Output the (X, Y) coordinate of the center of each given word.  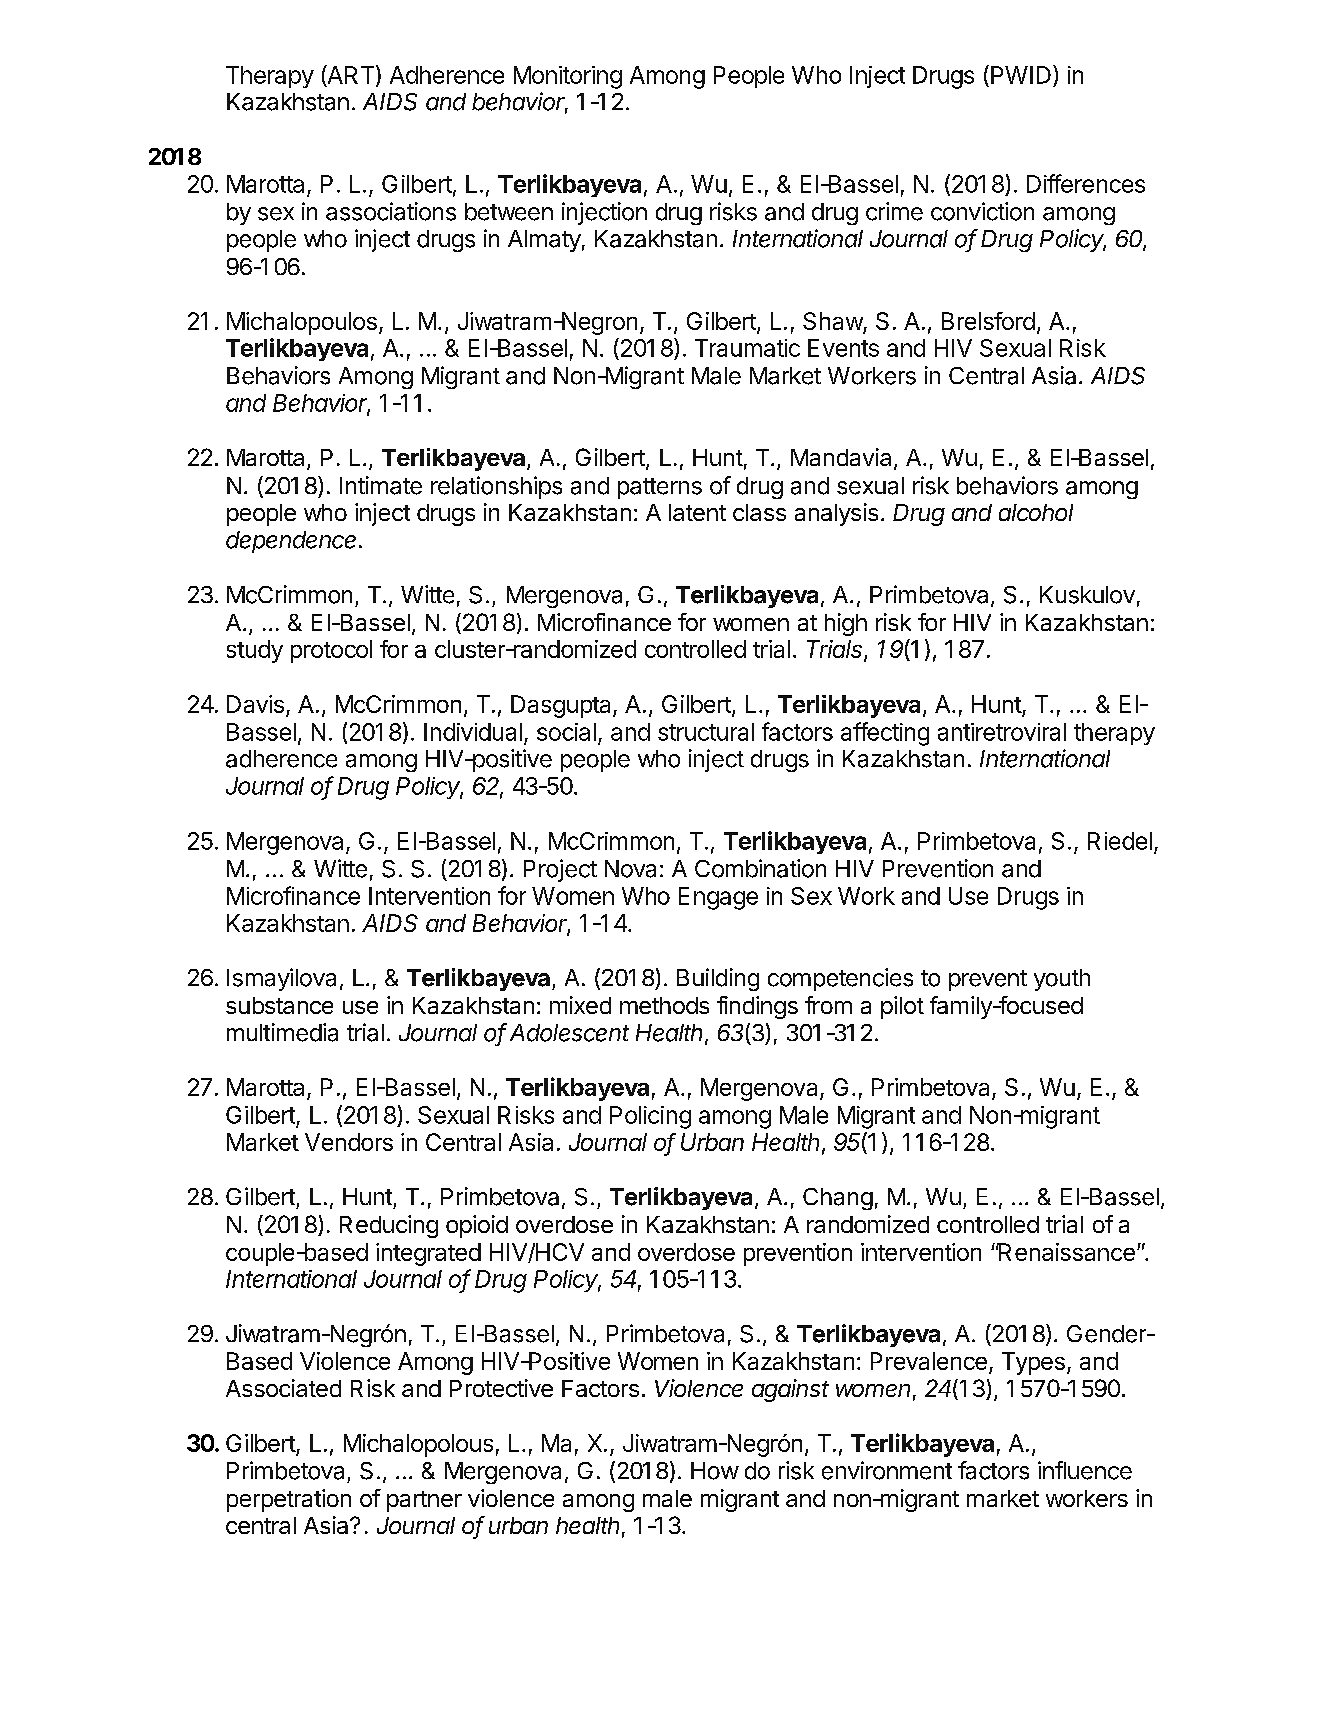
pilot (902, 1007)
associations (391, 211)
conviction (982, 211)
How (715, 1471)
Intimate (381, 485)
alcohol (1036, 512)
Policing (650, 1117)
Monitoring (568, 77)
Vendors (349, 1142)
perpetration (289, 1500)
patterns (660, 488)
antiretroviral (1002, 732)
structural (706, 732)
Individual (473, 732)
